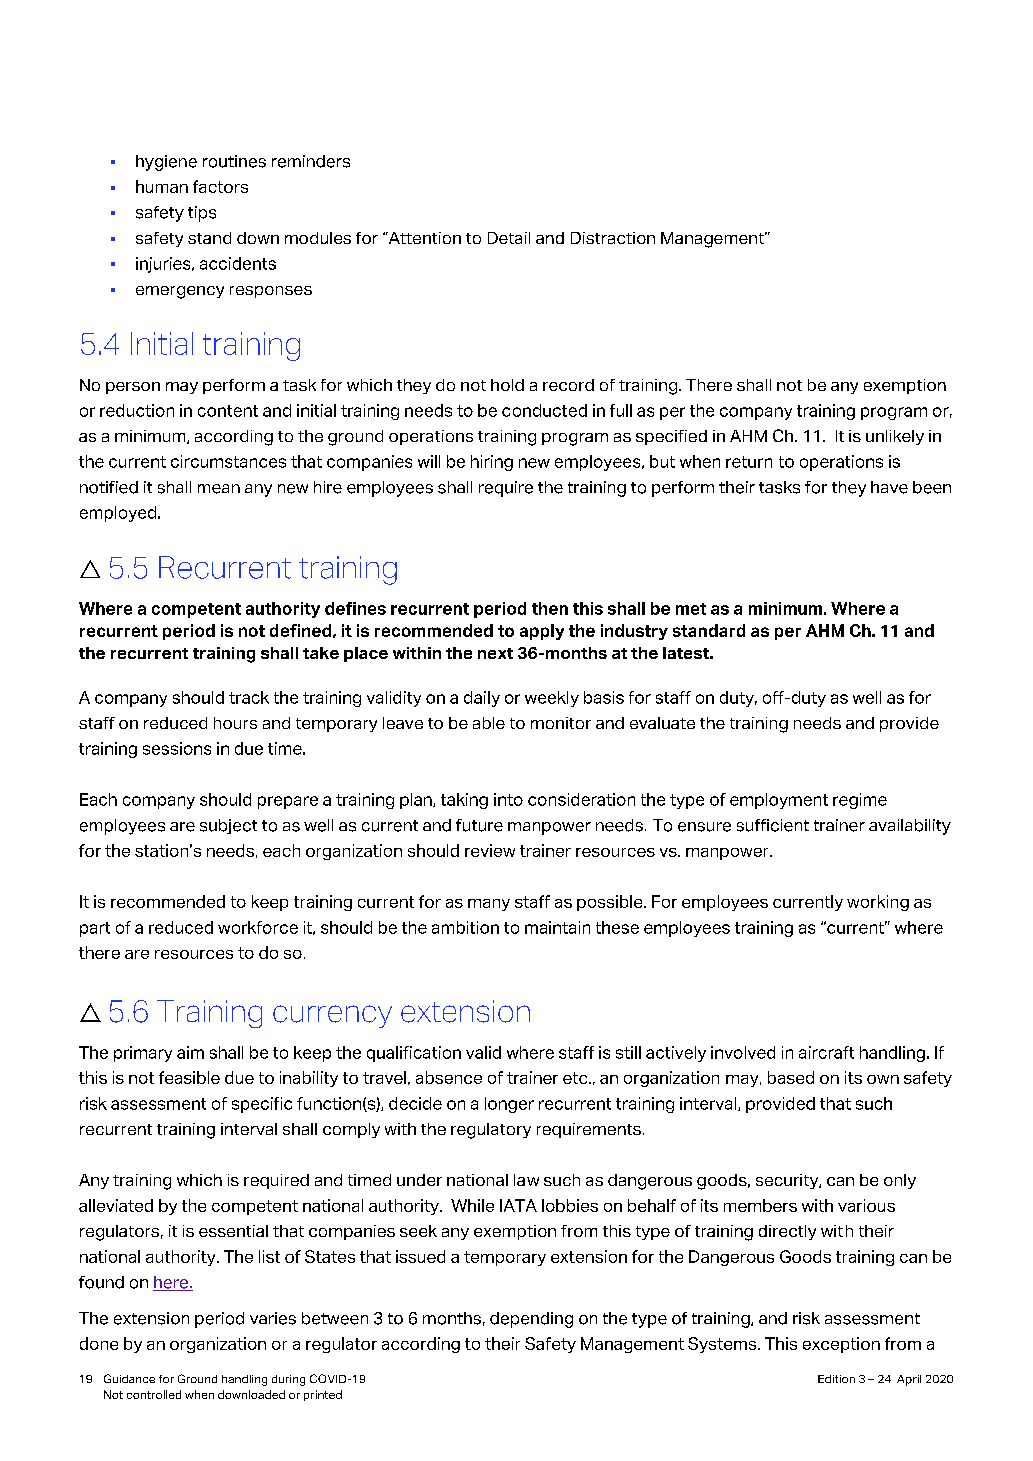 The height and width of the screenshot is (1461, 1033). Describe the element at coordinates (531, 1320) in the screenshot. I see `depending` at that location.
